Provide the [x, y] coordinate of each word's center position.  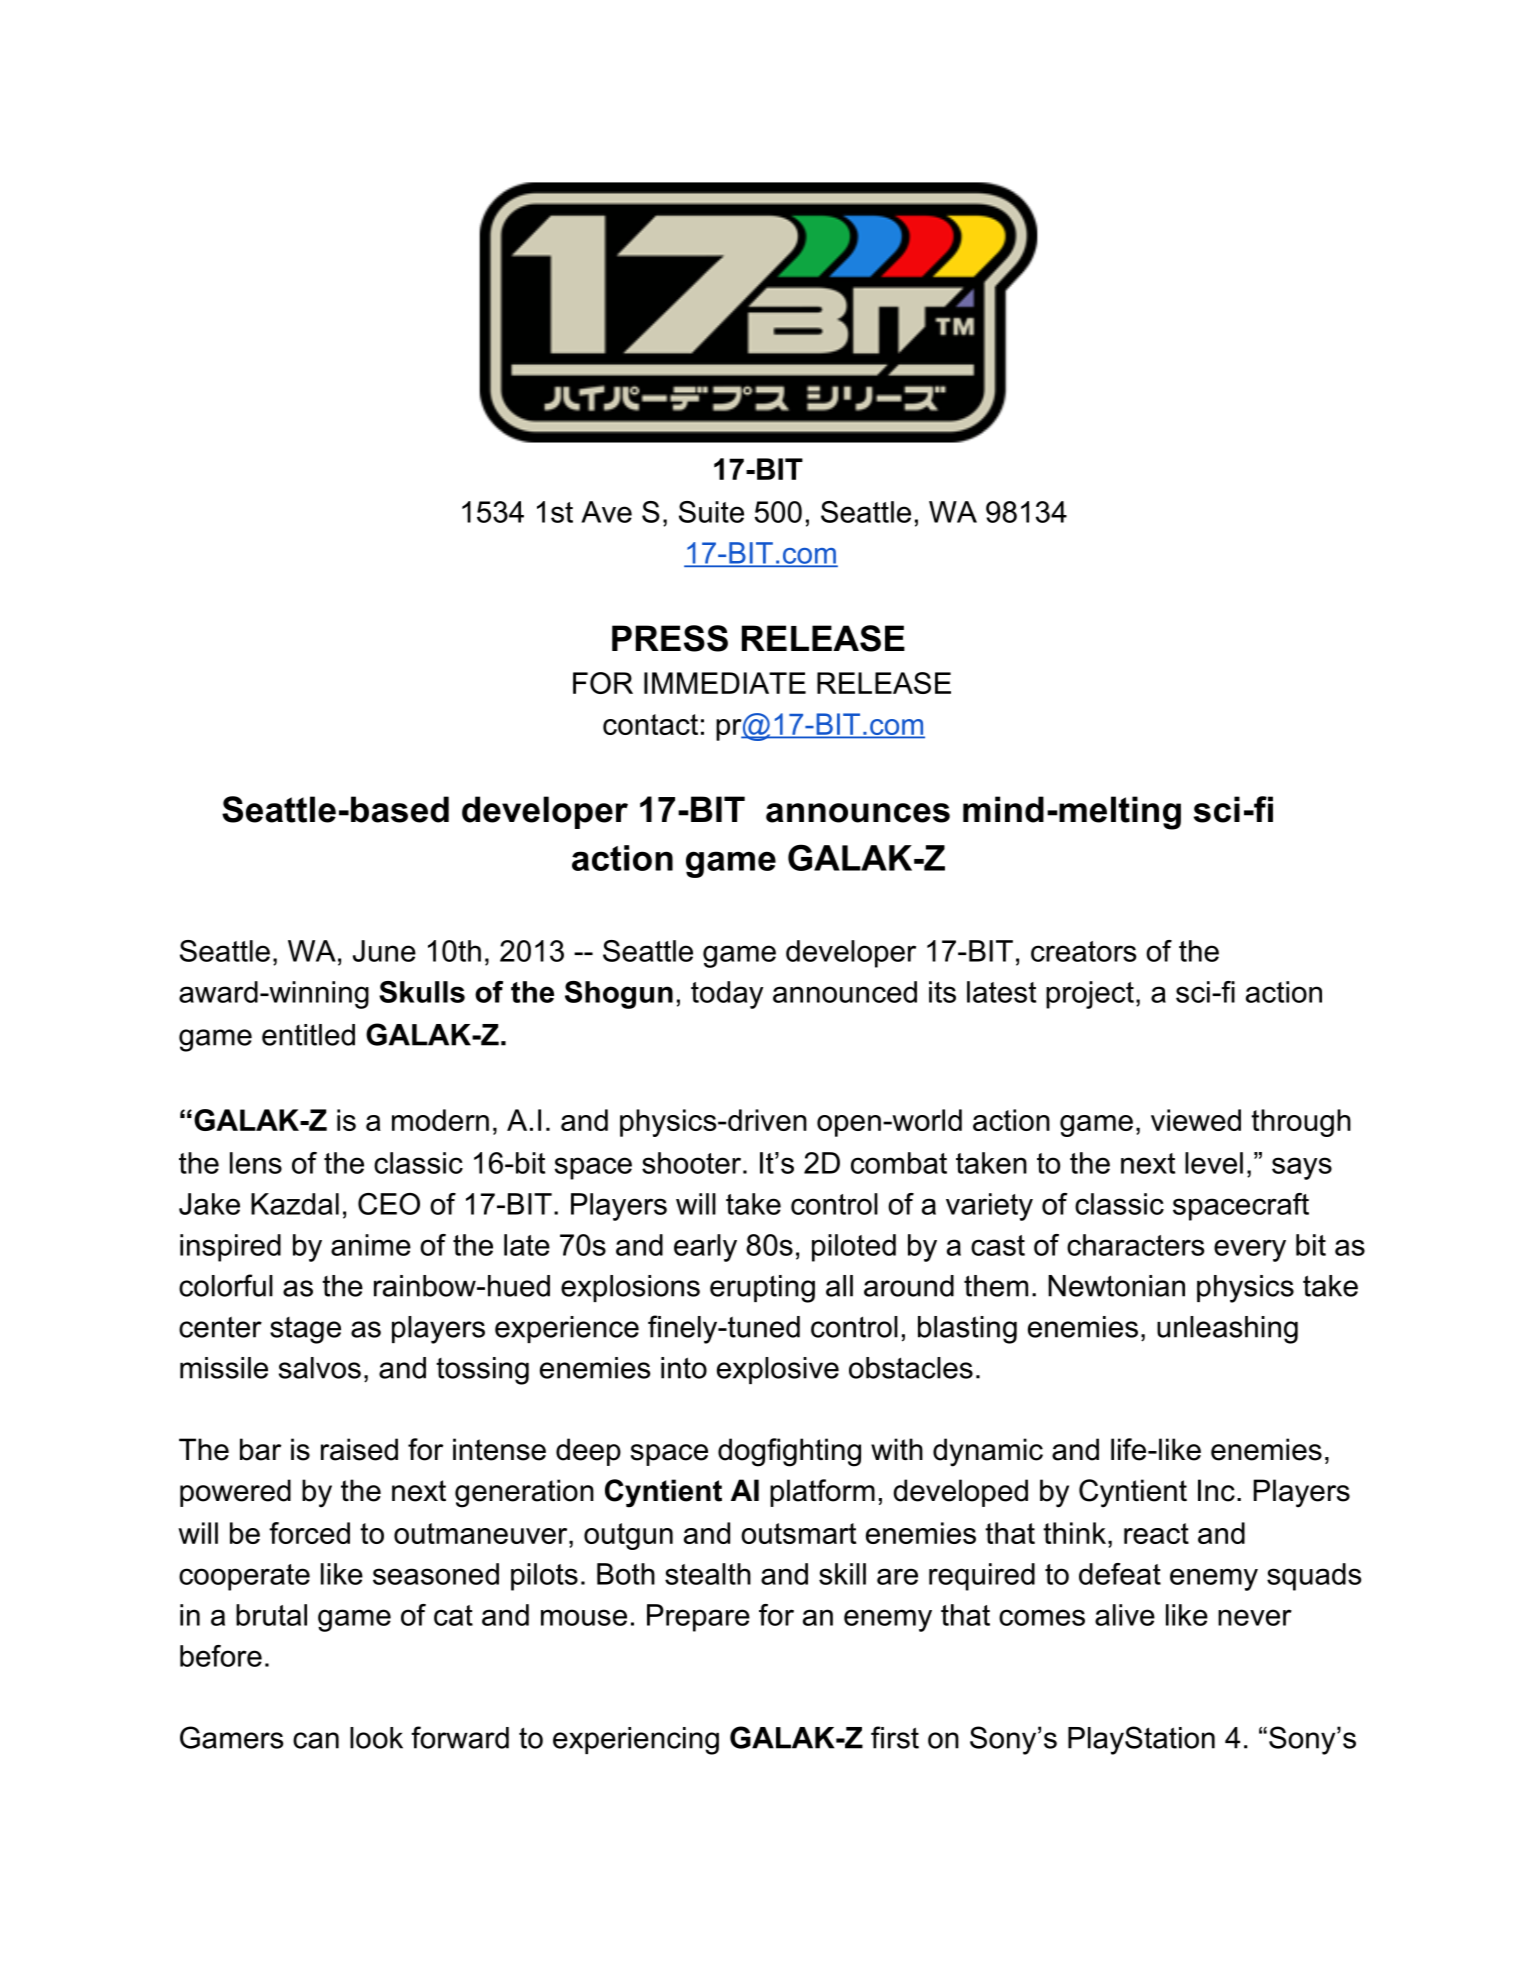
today [727, 995]
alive [1125, 1615]
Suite [711, 512]
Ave [606, 512]
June [384, 951]
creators [1083, 951]
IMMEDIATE [725, 683]
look [376, 1738]
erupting [762, 1289]
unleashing [1227, 1330]
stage [305, 1330]
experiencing [636, 1741]
